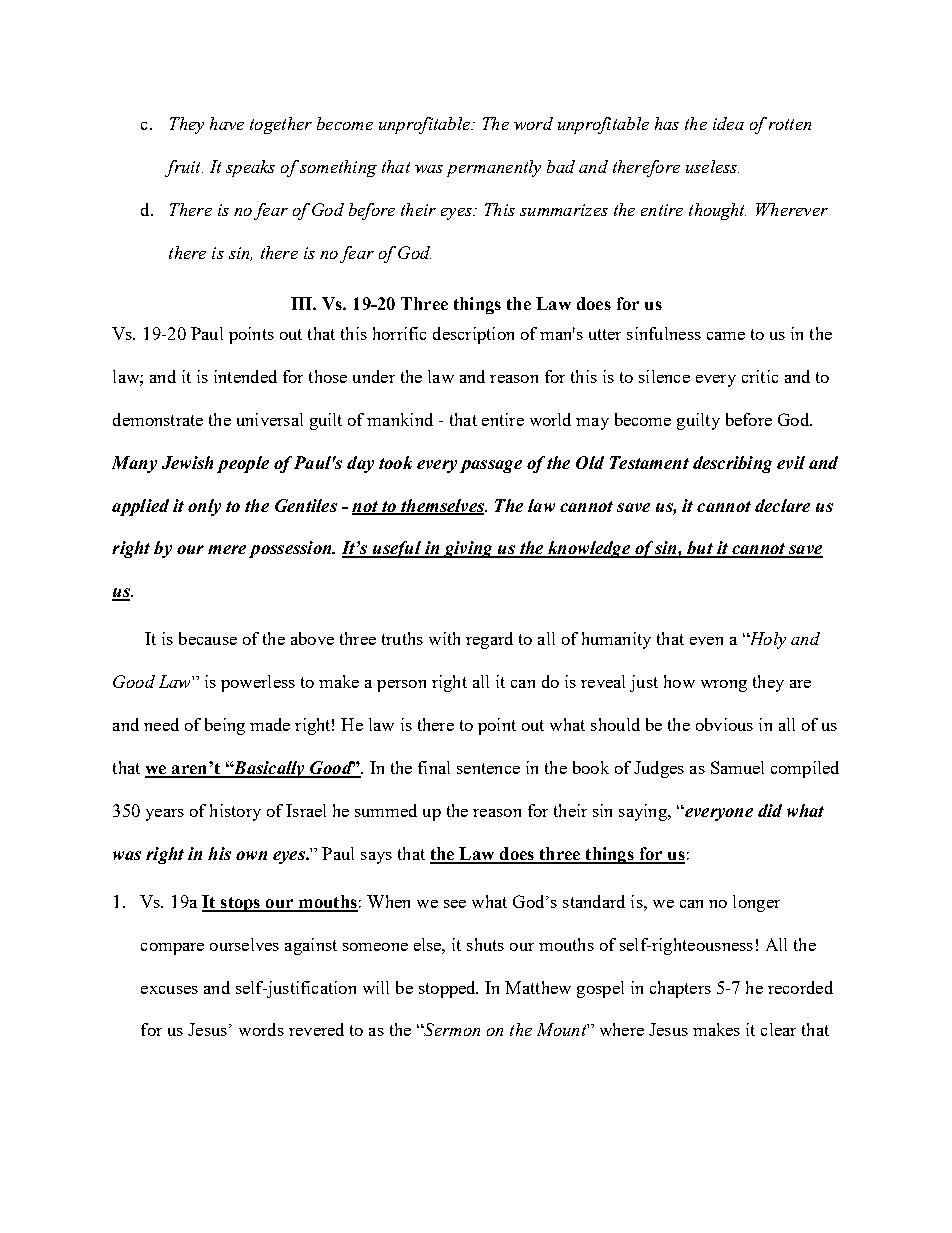 The image size is (952, 1233). What do you see at coordinates (245, 376) in the image?
I see `intended` at bounding box center [245, 376].
